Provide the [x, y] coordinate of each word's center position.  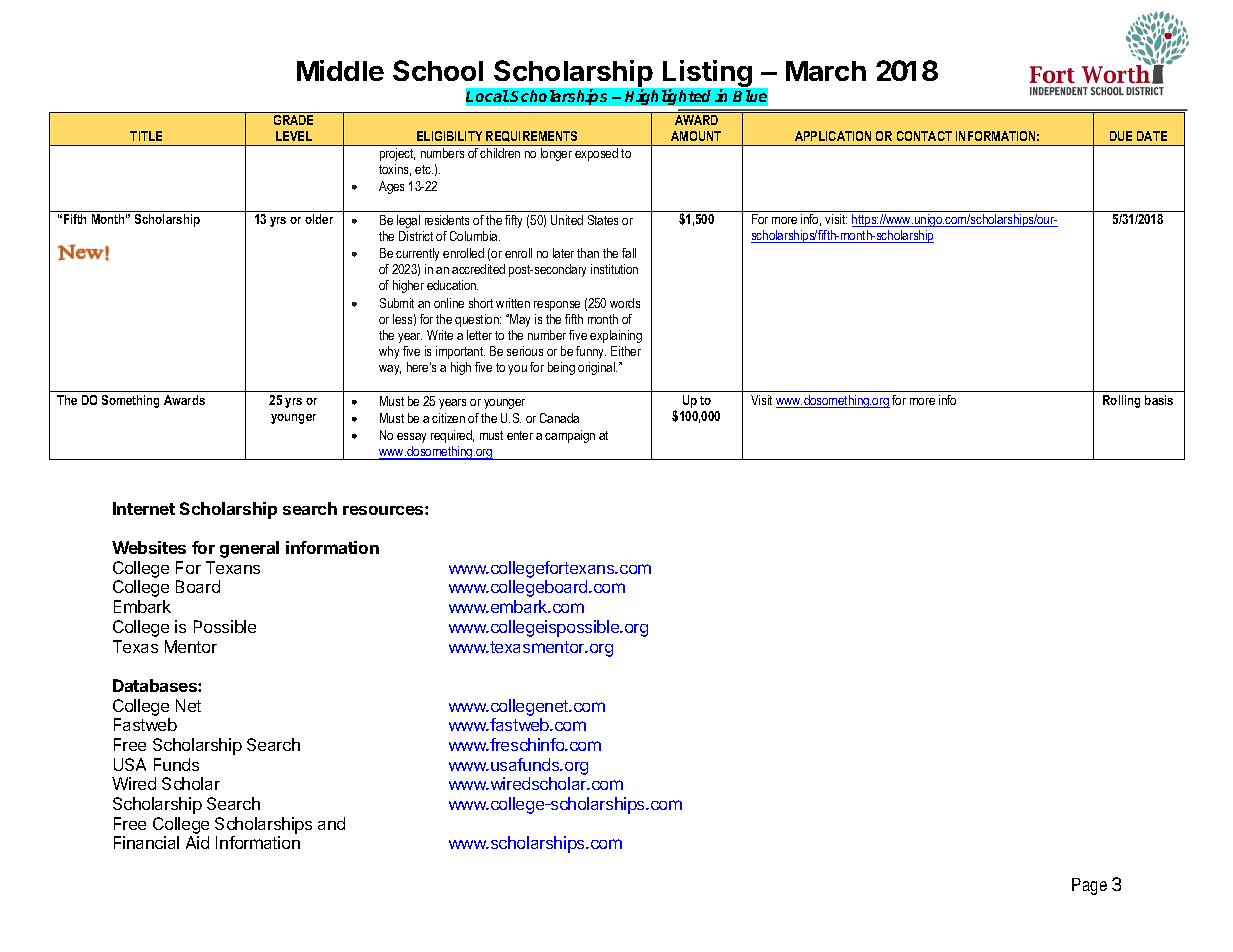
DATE [1152, 136]
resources [384, 510]
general [249, 549]
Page [1089, 886]
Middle [340, 70]
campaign [570, 436]
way [390, 370]
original [597, 368]
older [319, 219]
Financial [146, 842]
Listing [707, 75]
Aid [197, 842]
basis [1159, 400]
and [331, 823]
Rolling [1121, 401]
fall [629, 253]
